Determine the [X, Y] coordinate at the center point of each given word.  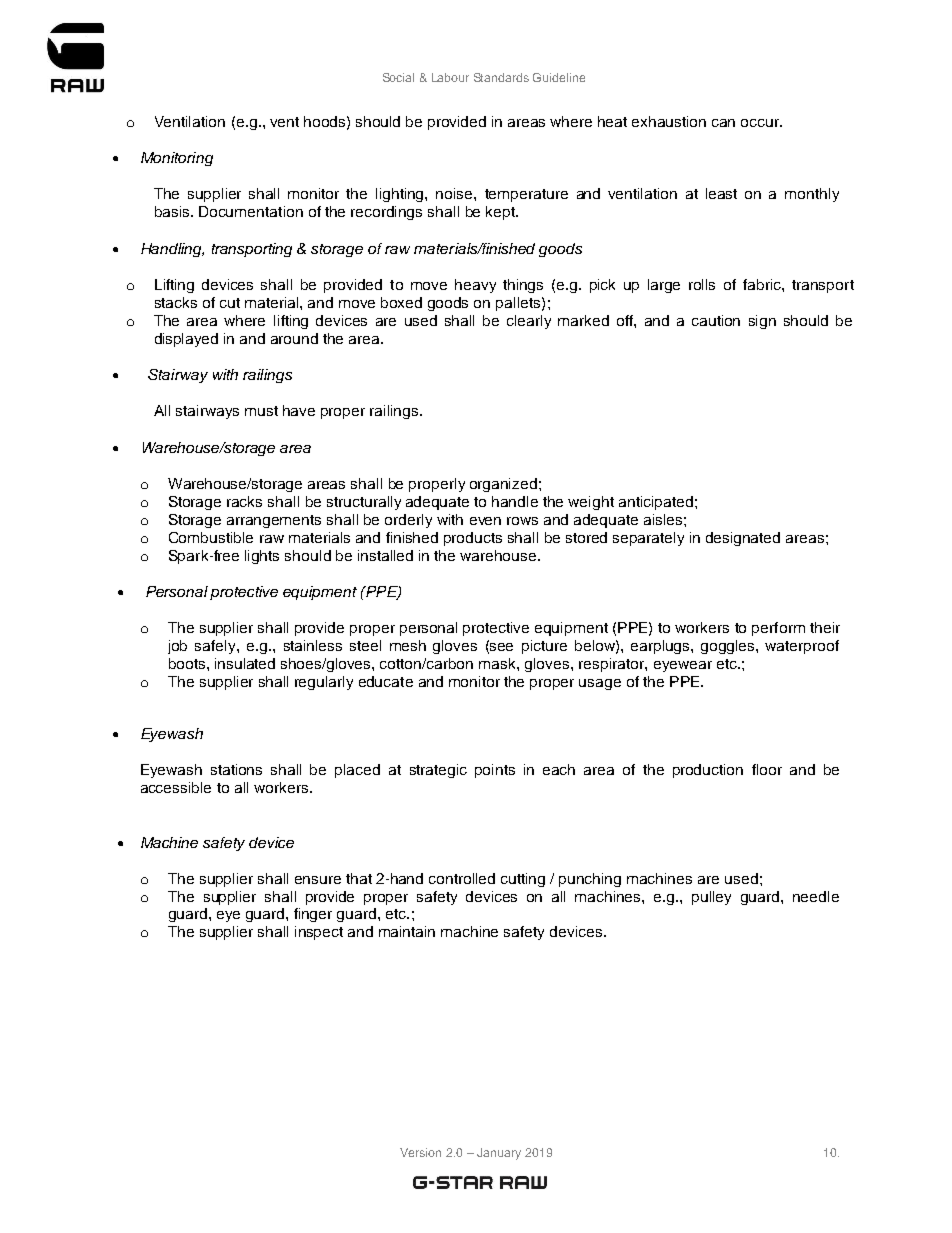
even [485, 521]
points [495, 771]
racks [244, 501]
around [294, 338]
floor [767, 769]
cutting [523, 880]
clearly [529, 322]
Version [420, 1152]
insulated [245, 663]
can [723, 123]
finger [313, 915]
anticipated [656, 503]
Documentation [251, 211]
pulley [711, 898]
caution [716, 320]
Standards [501, 77]
